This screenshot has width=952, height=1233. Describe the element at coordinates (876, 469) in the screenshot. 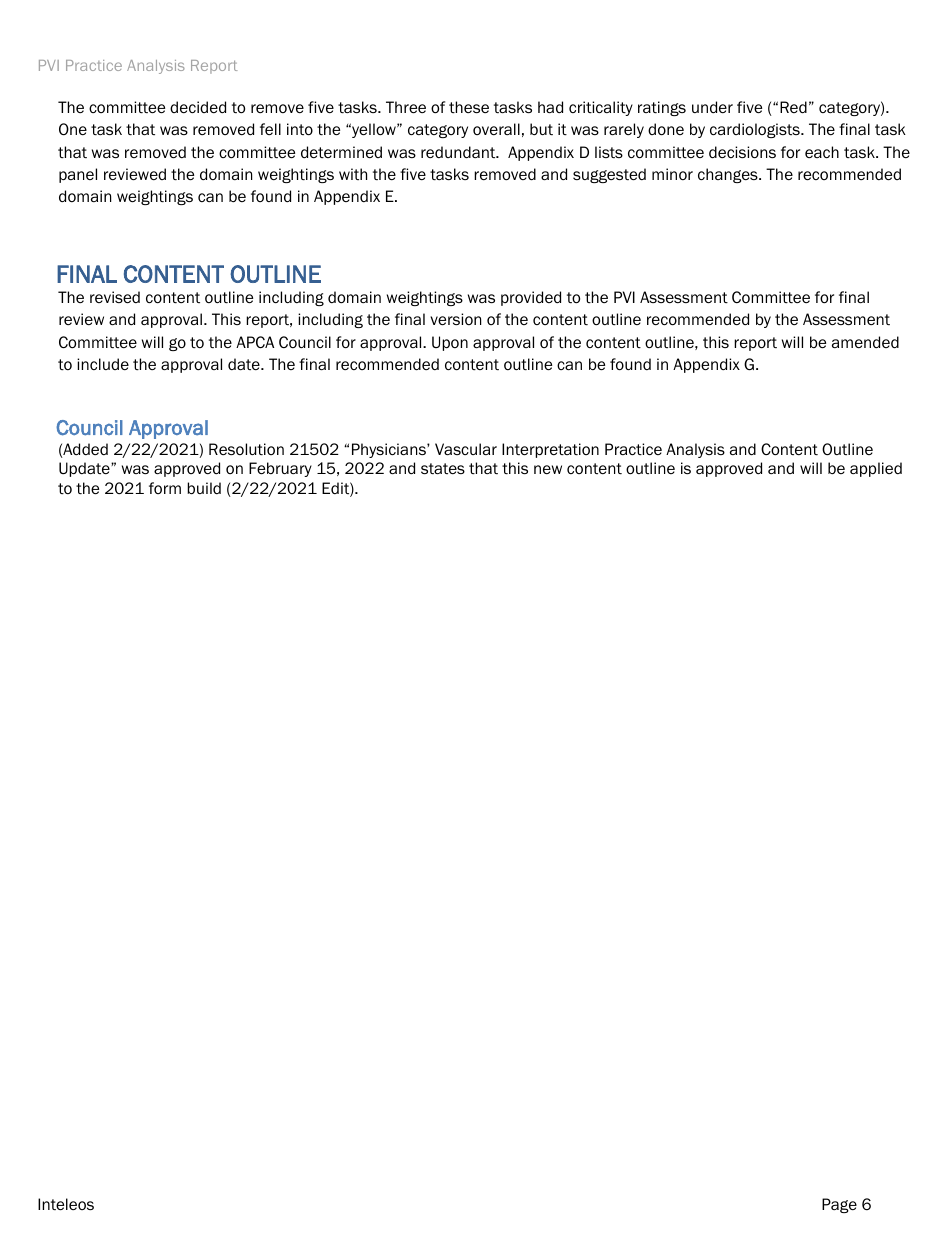

I see `applied` at that location.
